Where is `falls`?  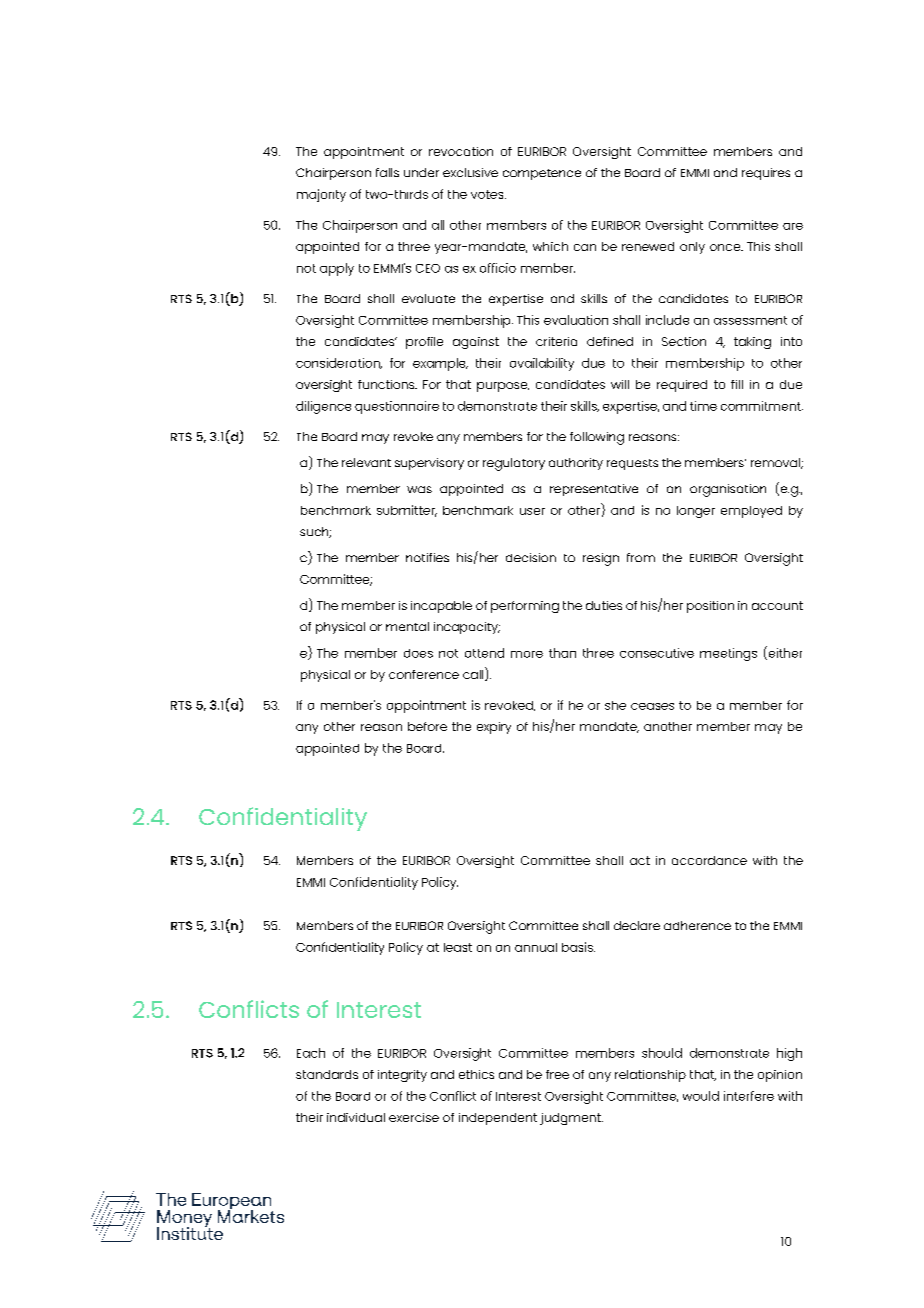 falls is located at coordinates (387, 172).
